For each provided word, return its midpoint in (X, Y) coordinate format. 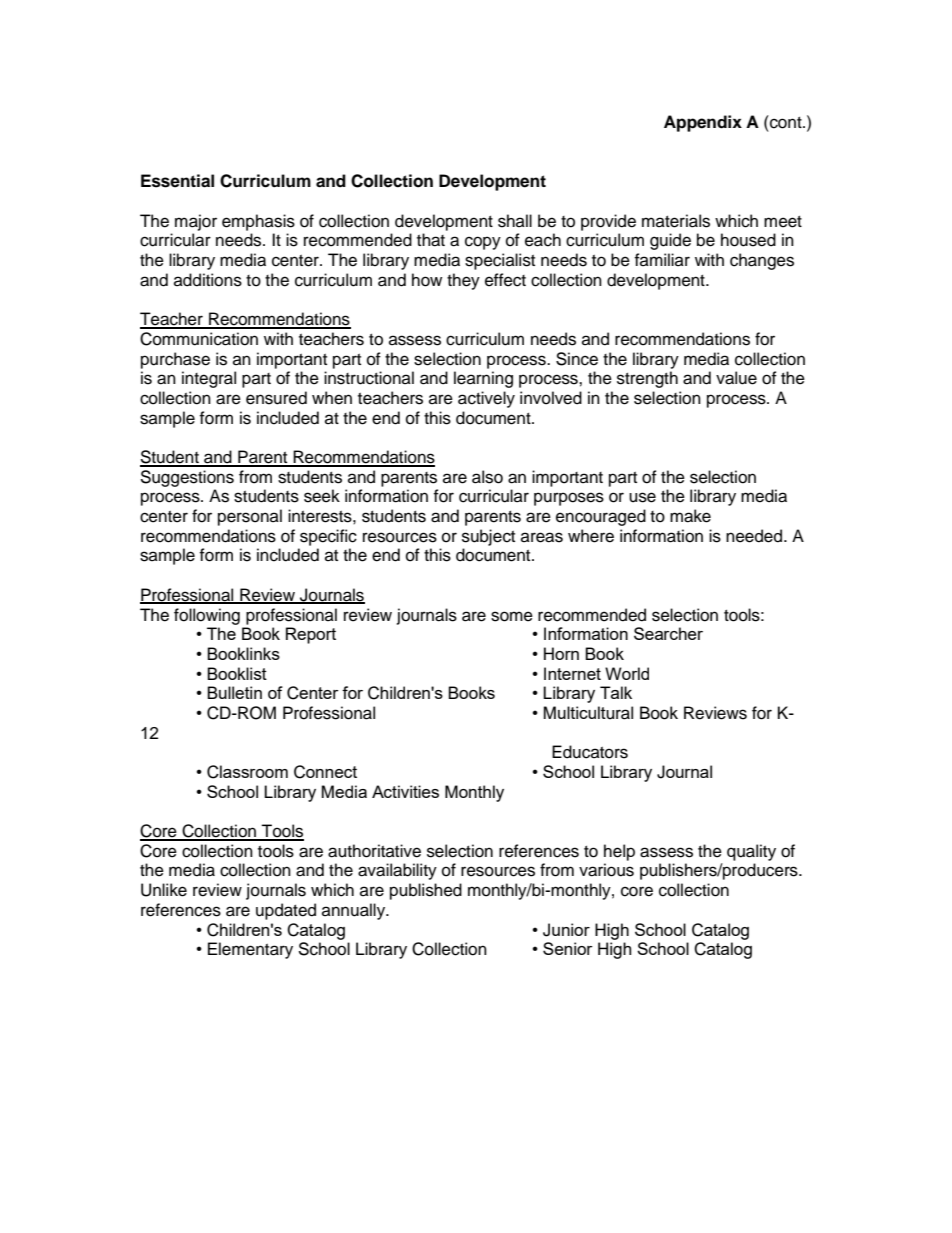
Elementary (250, 950)
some (512, 616)
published (426, 891)
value (736, 378)
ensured (276, 398)
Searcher (668, 633)
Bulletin (234, 692)
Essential (177, 181)
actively (486, 399)
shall (515, 221)
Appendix (703, 123)
